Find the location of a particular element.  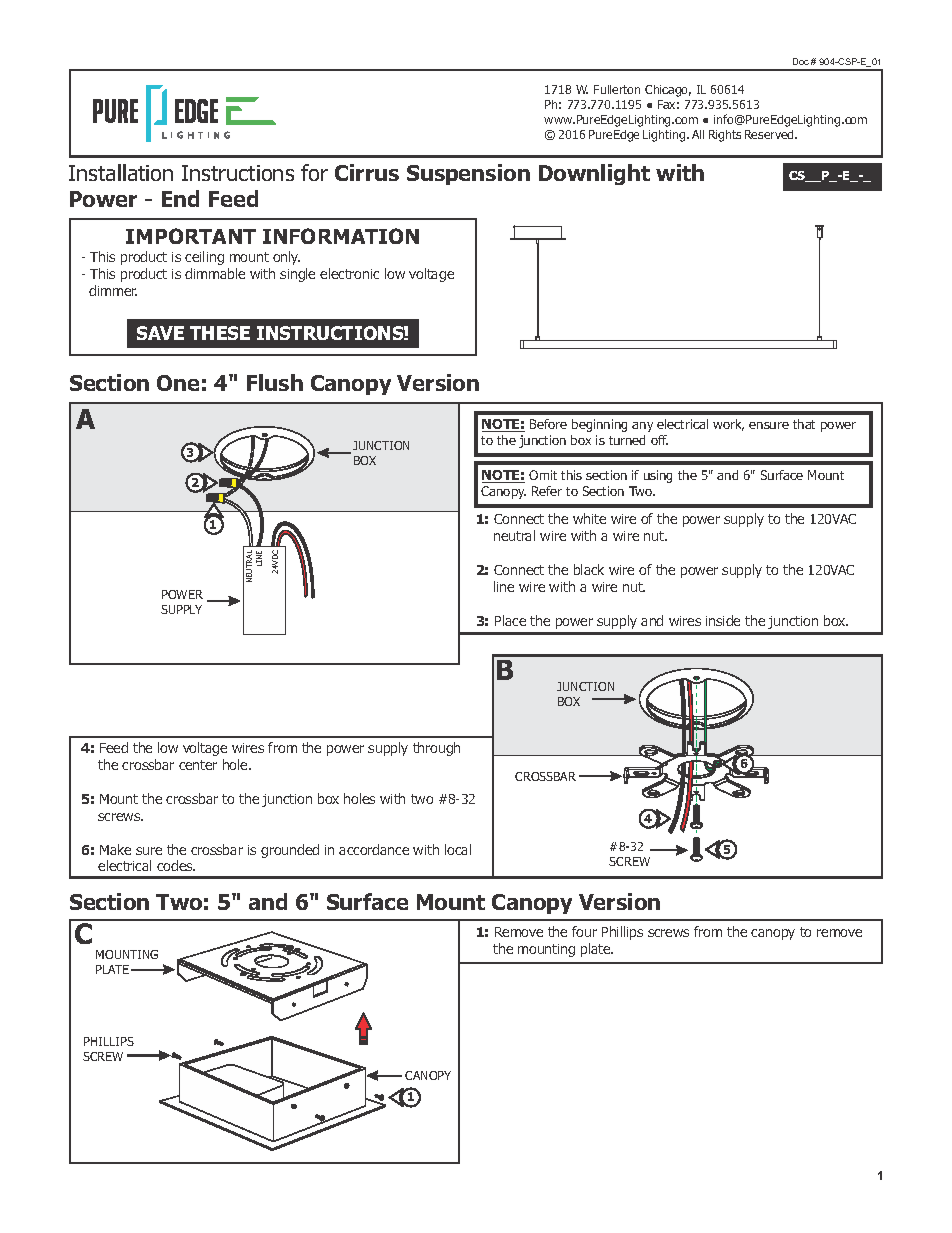

Before is located at coordinates (548, 424).
